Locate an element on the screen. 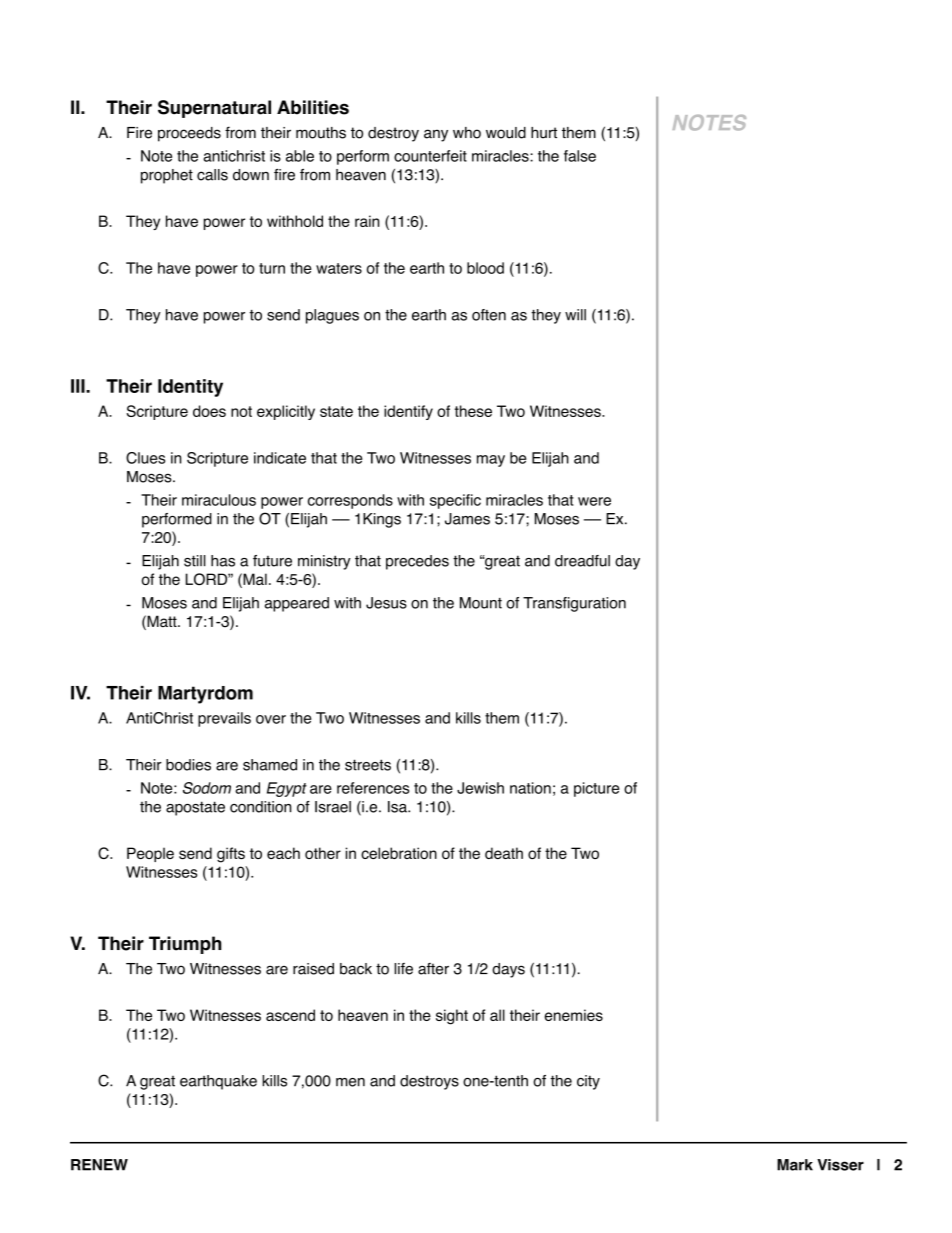 Image resolution: width=952 pixels, height=1233 pixels. RENEW is located at coordinates (99, 1165).
